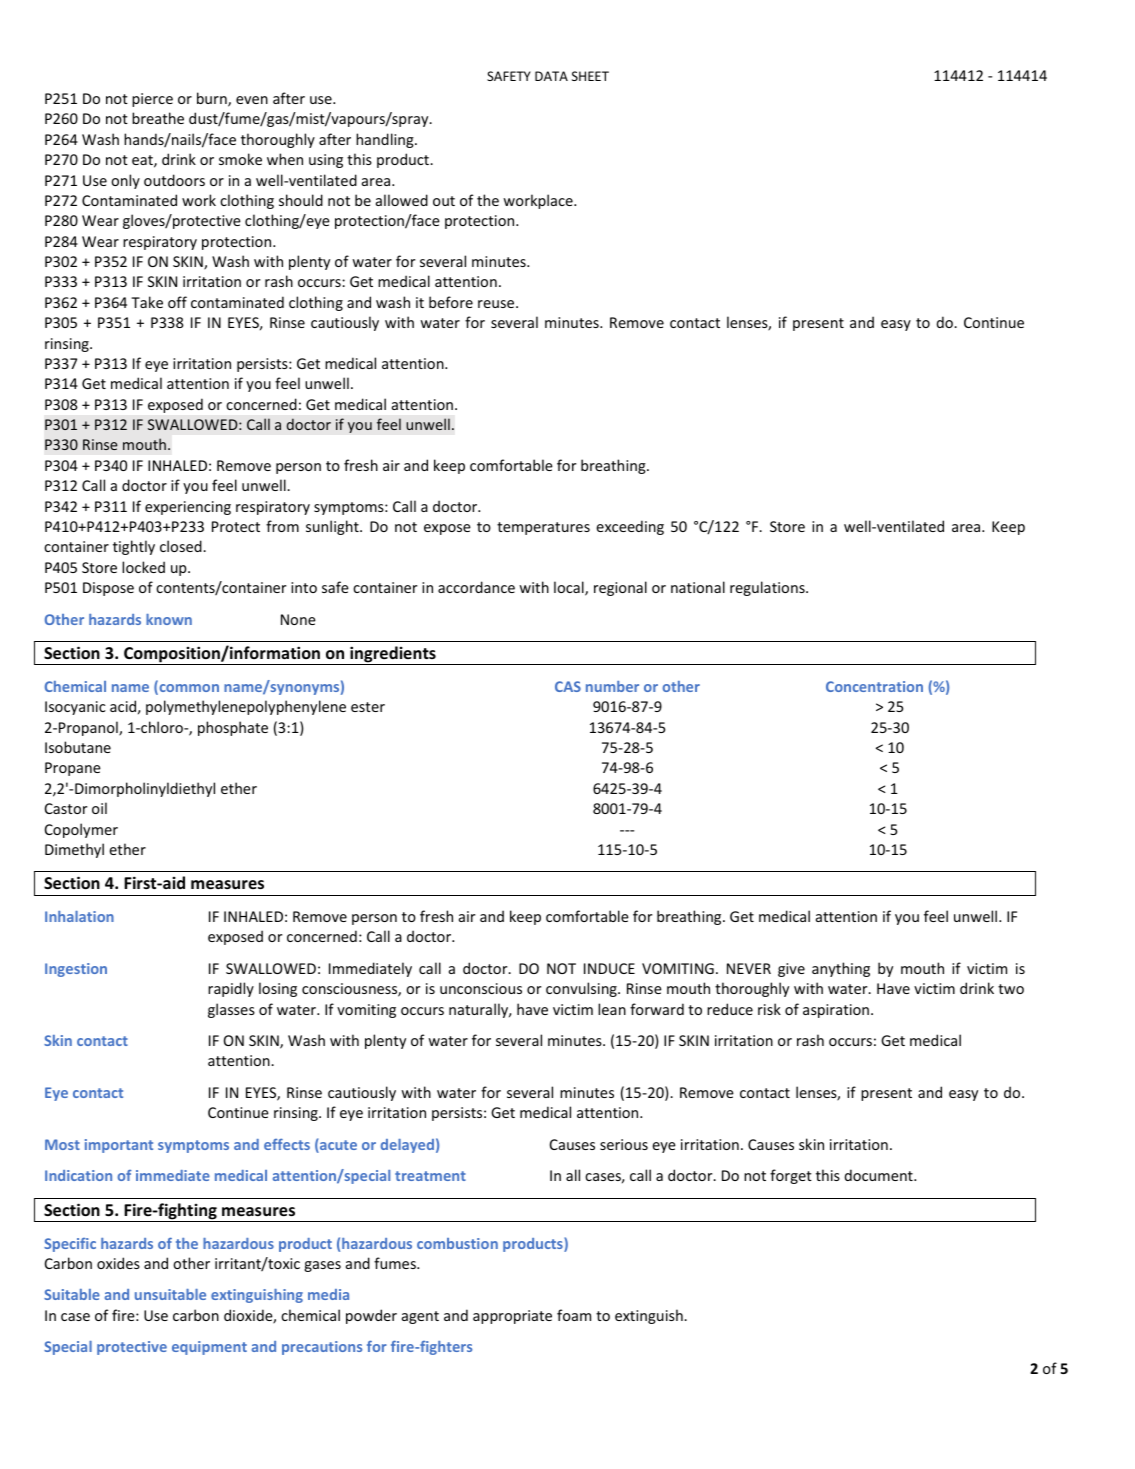  I want to click on phosphate, so click(233, 728).
